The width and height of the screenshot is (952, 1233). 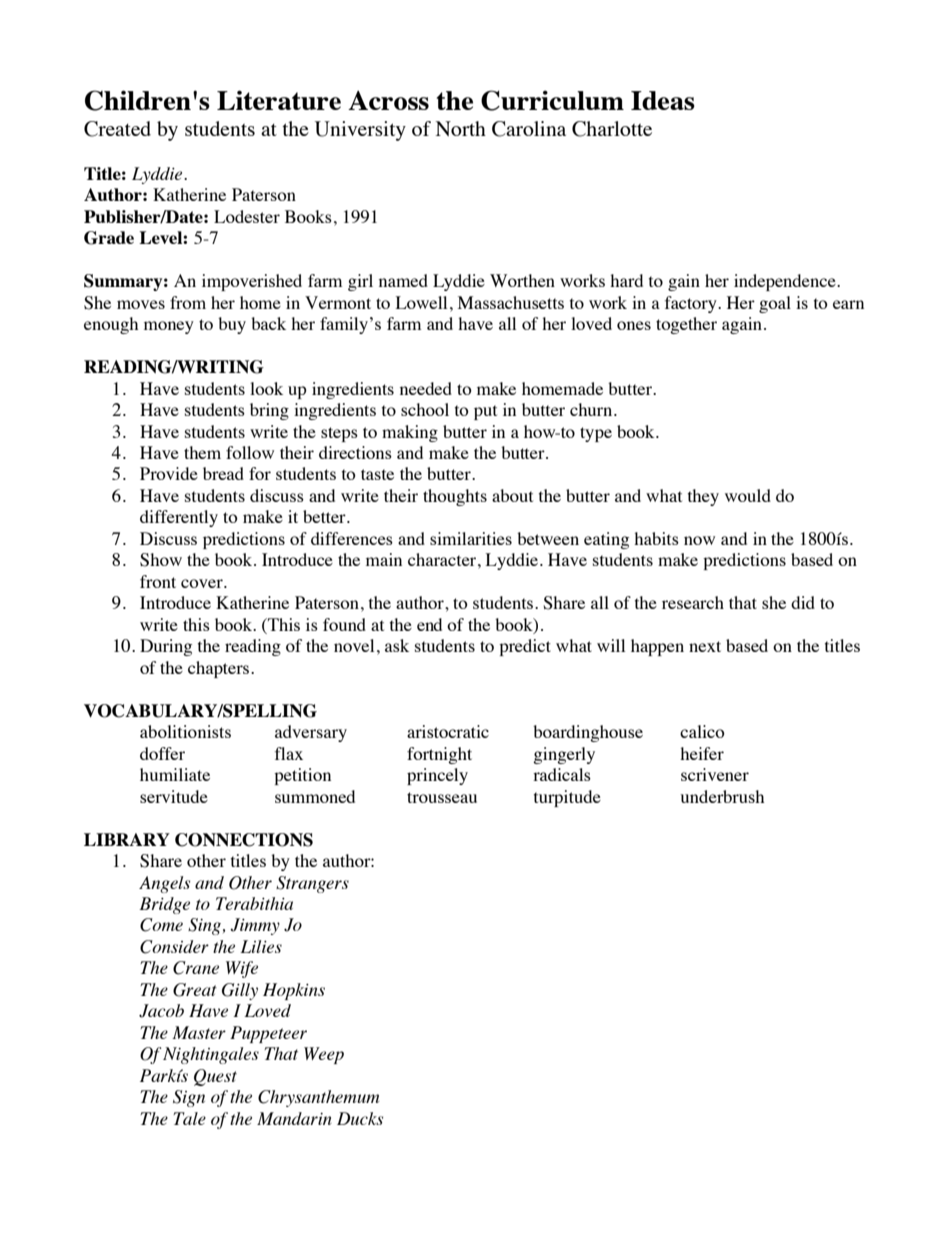 I want to click on Created, so click(x=117, y=129).
